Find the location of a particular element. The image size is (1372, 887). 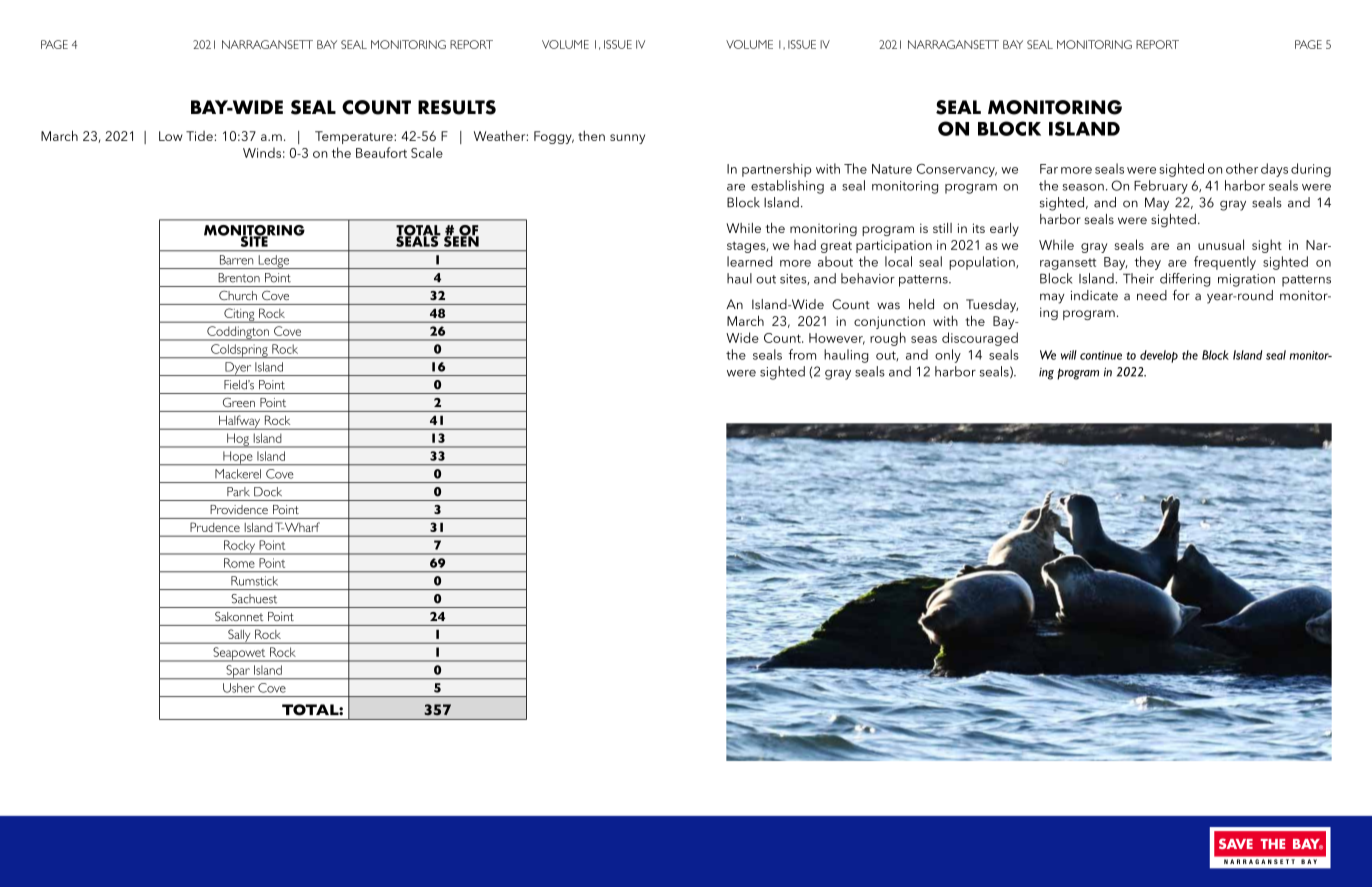

Dock is located at coordinates (268, 492).
